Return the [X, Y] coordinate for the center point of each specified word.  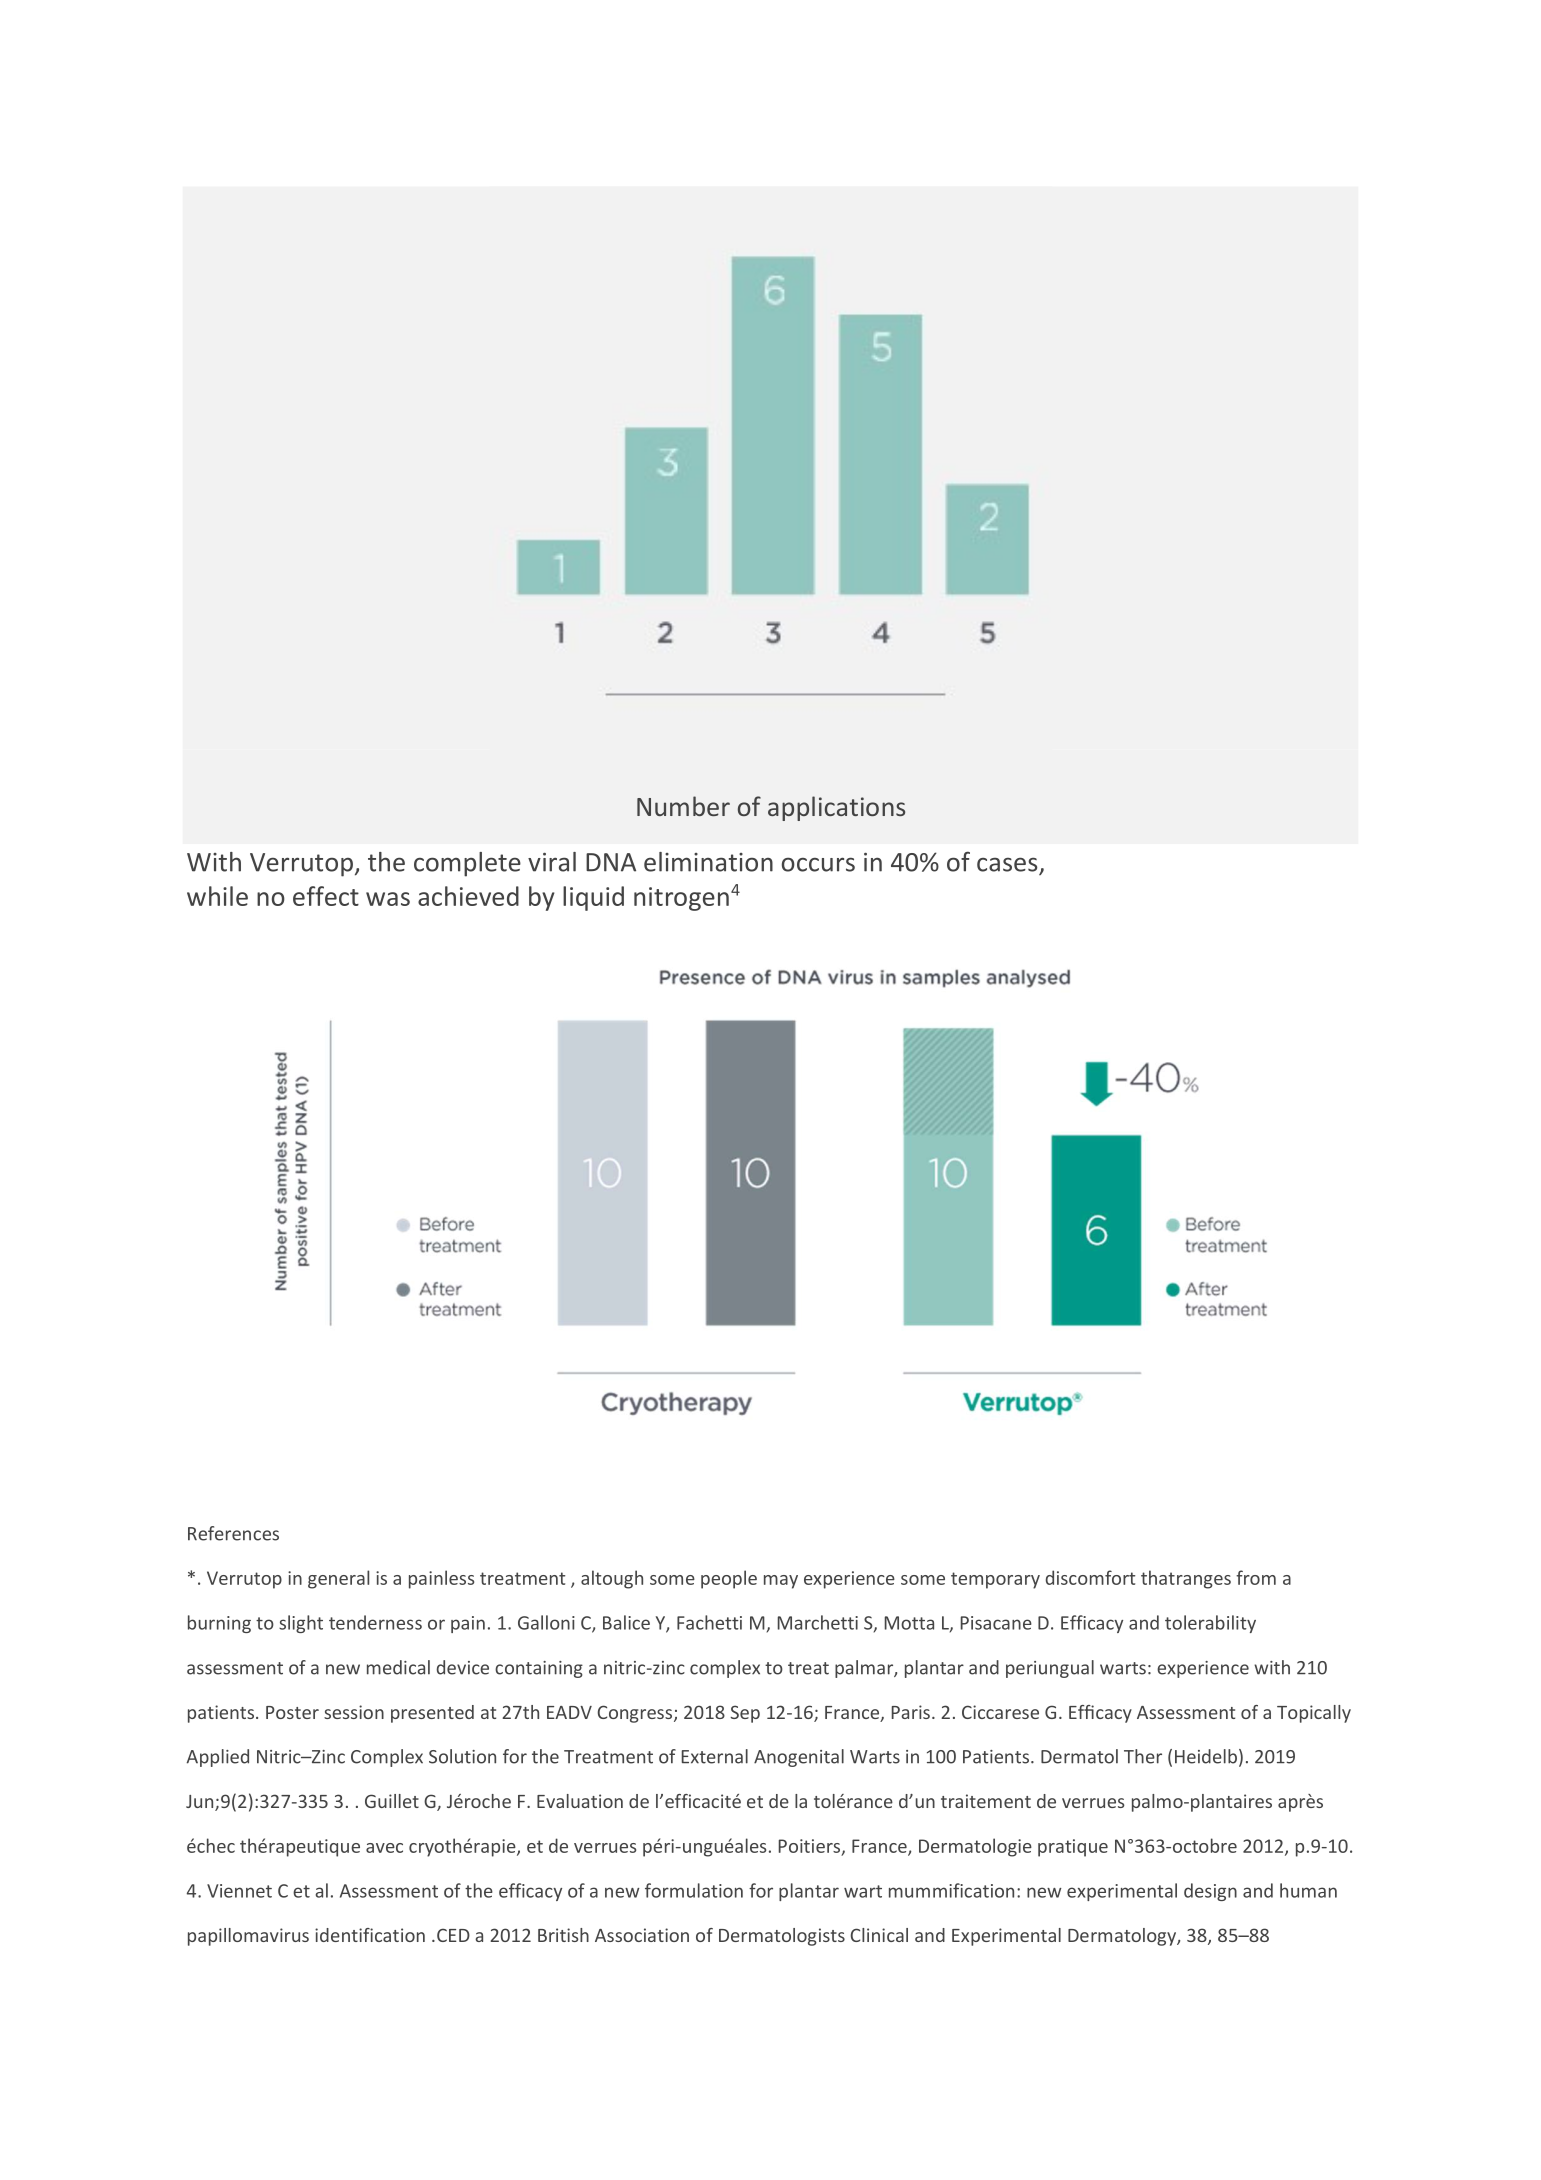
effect [326, 896]
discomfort [1090, 1577]
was [388, 899]
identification [370, 1935]
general [338, 1579]
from [1256, 1577]
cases [1007, 864]
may [781, 1582]
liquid [593, 898]
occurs [818, 864]
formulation [694, 1890]
